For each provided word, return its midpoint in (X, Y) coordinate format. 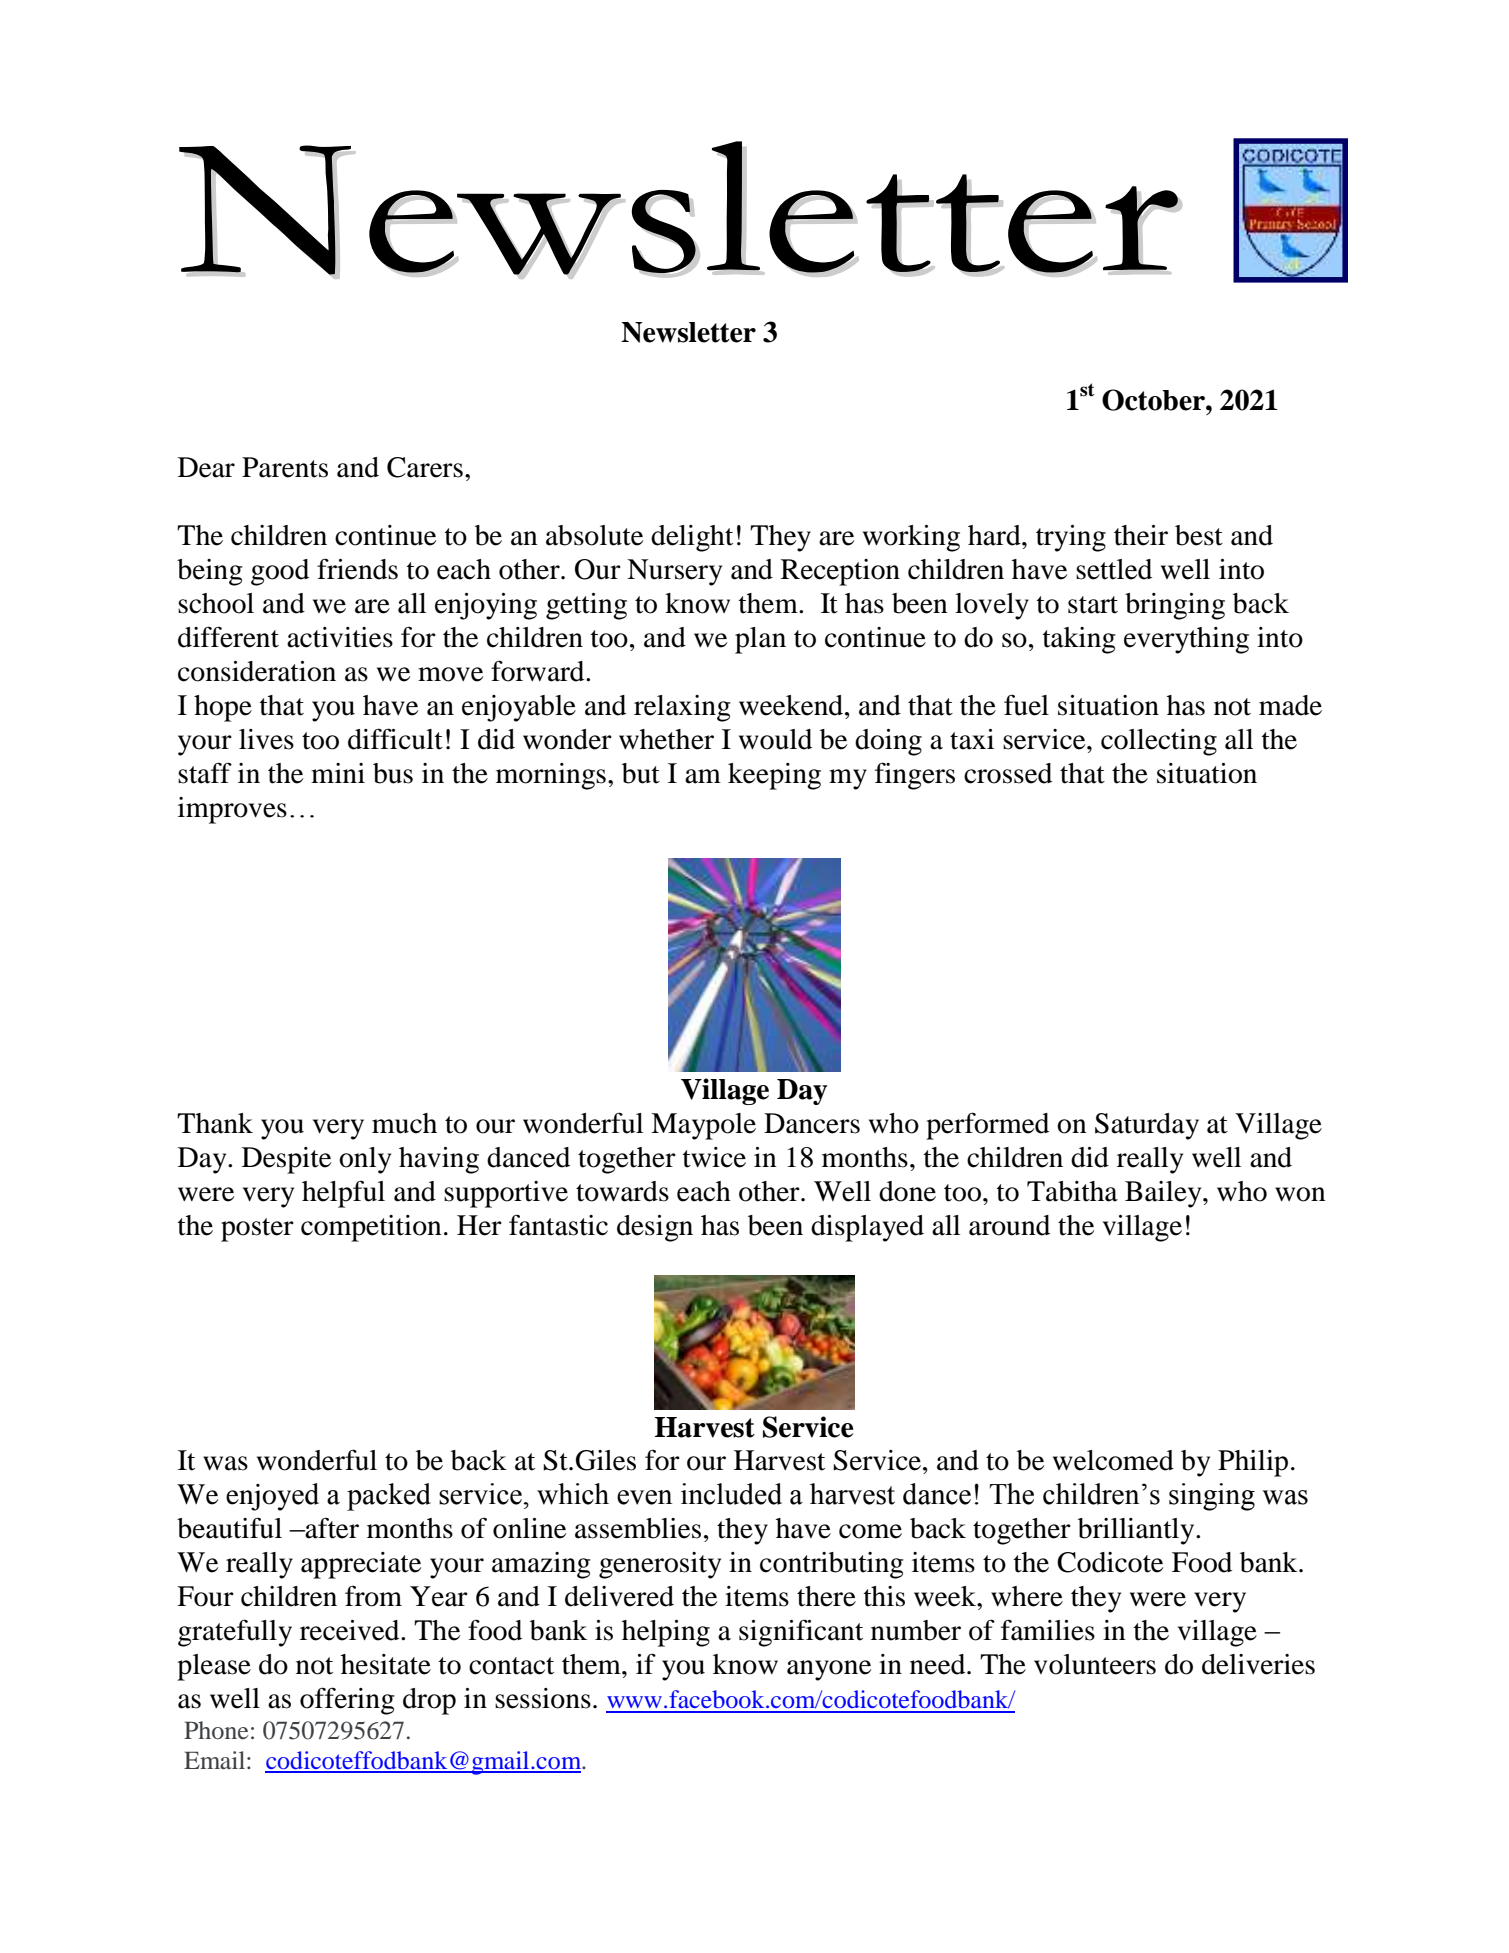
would (775, 739)
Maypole (703, 1126)
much (404, 1123)
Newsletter (688, 332)
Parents (285, 467)
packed (389, 1497)
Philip (1253, 1463)
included (731, 1494)
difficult (395, 739)
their (1141, 535)
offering (347, 1701)
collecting (1159, 742)
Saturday (1147, 1126)
